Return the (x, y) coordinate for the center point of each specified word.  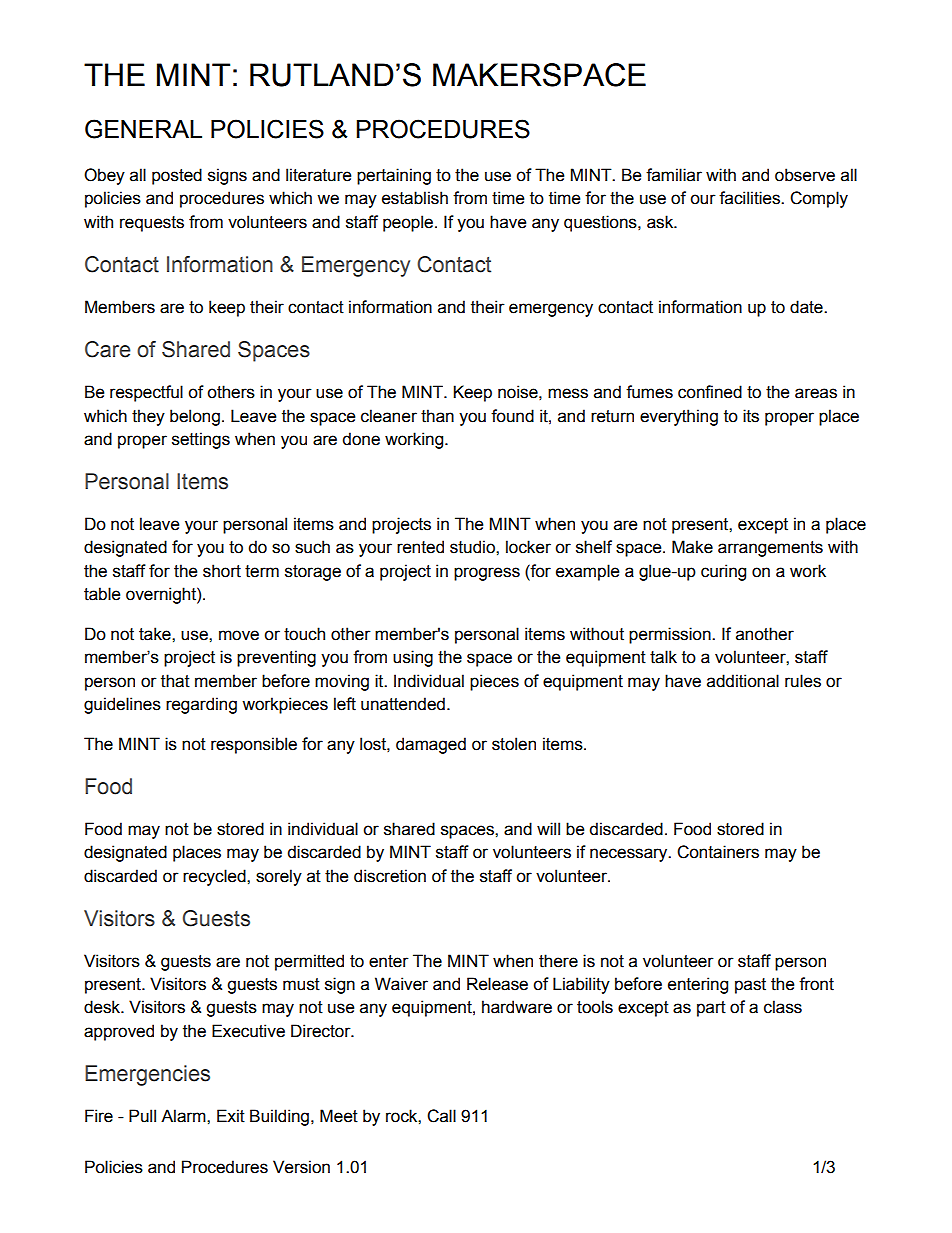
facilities (750, 198)
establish (415, 198)
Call (441, 1116)
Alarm (184, 1116)
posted (177, 176)
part (711, 1009)
